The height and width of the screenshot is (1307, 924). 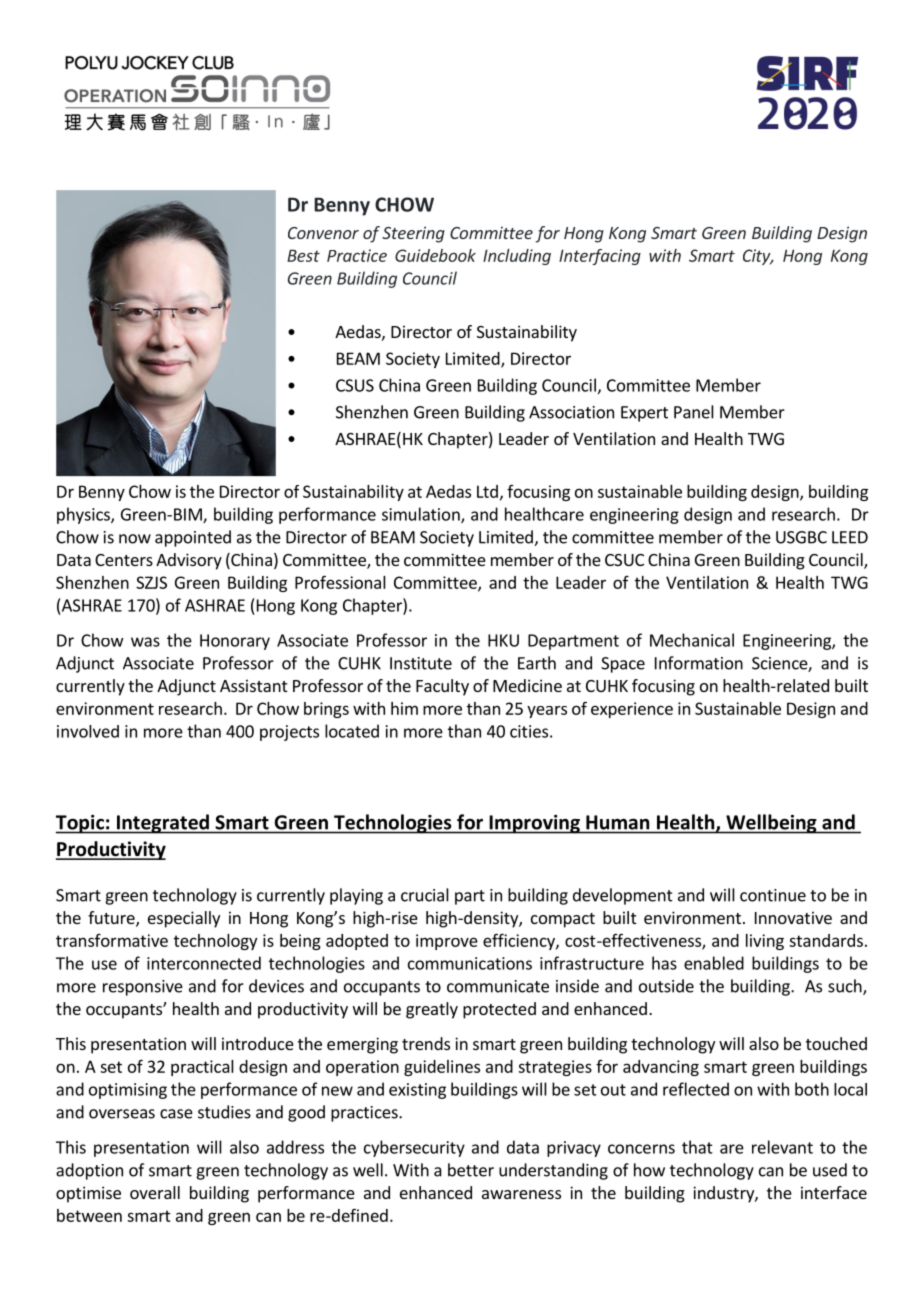 I want to click on Best, so click(x=303, y=255).
